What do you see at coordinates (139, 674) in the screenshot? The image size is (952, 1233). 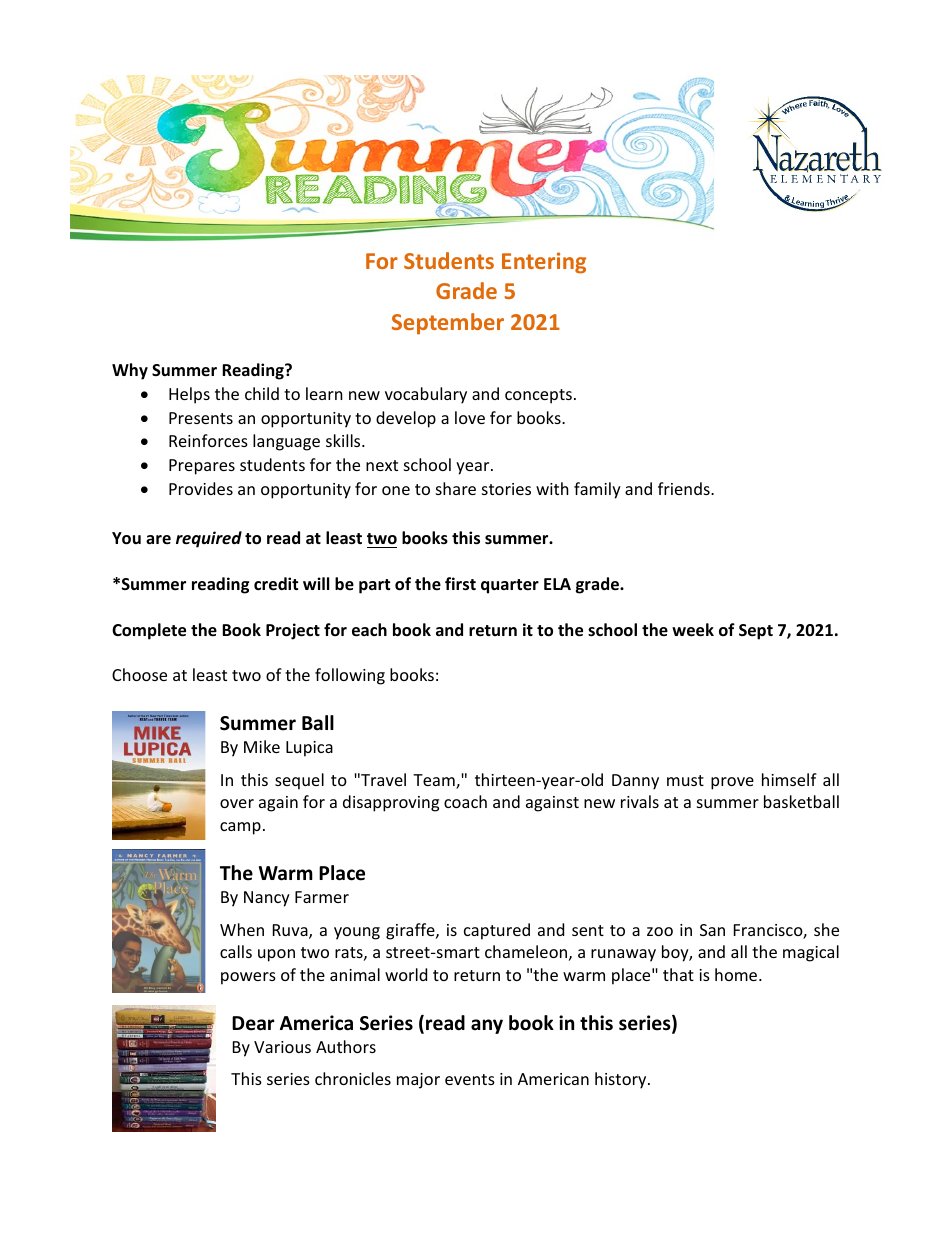 I see `Choose` at bounding box center [139, 674].
